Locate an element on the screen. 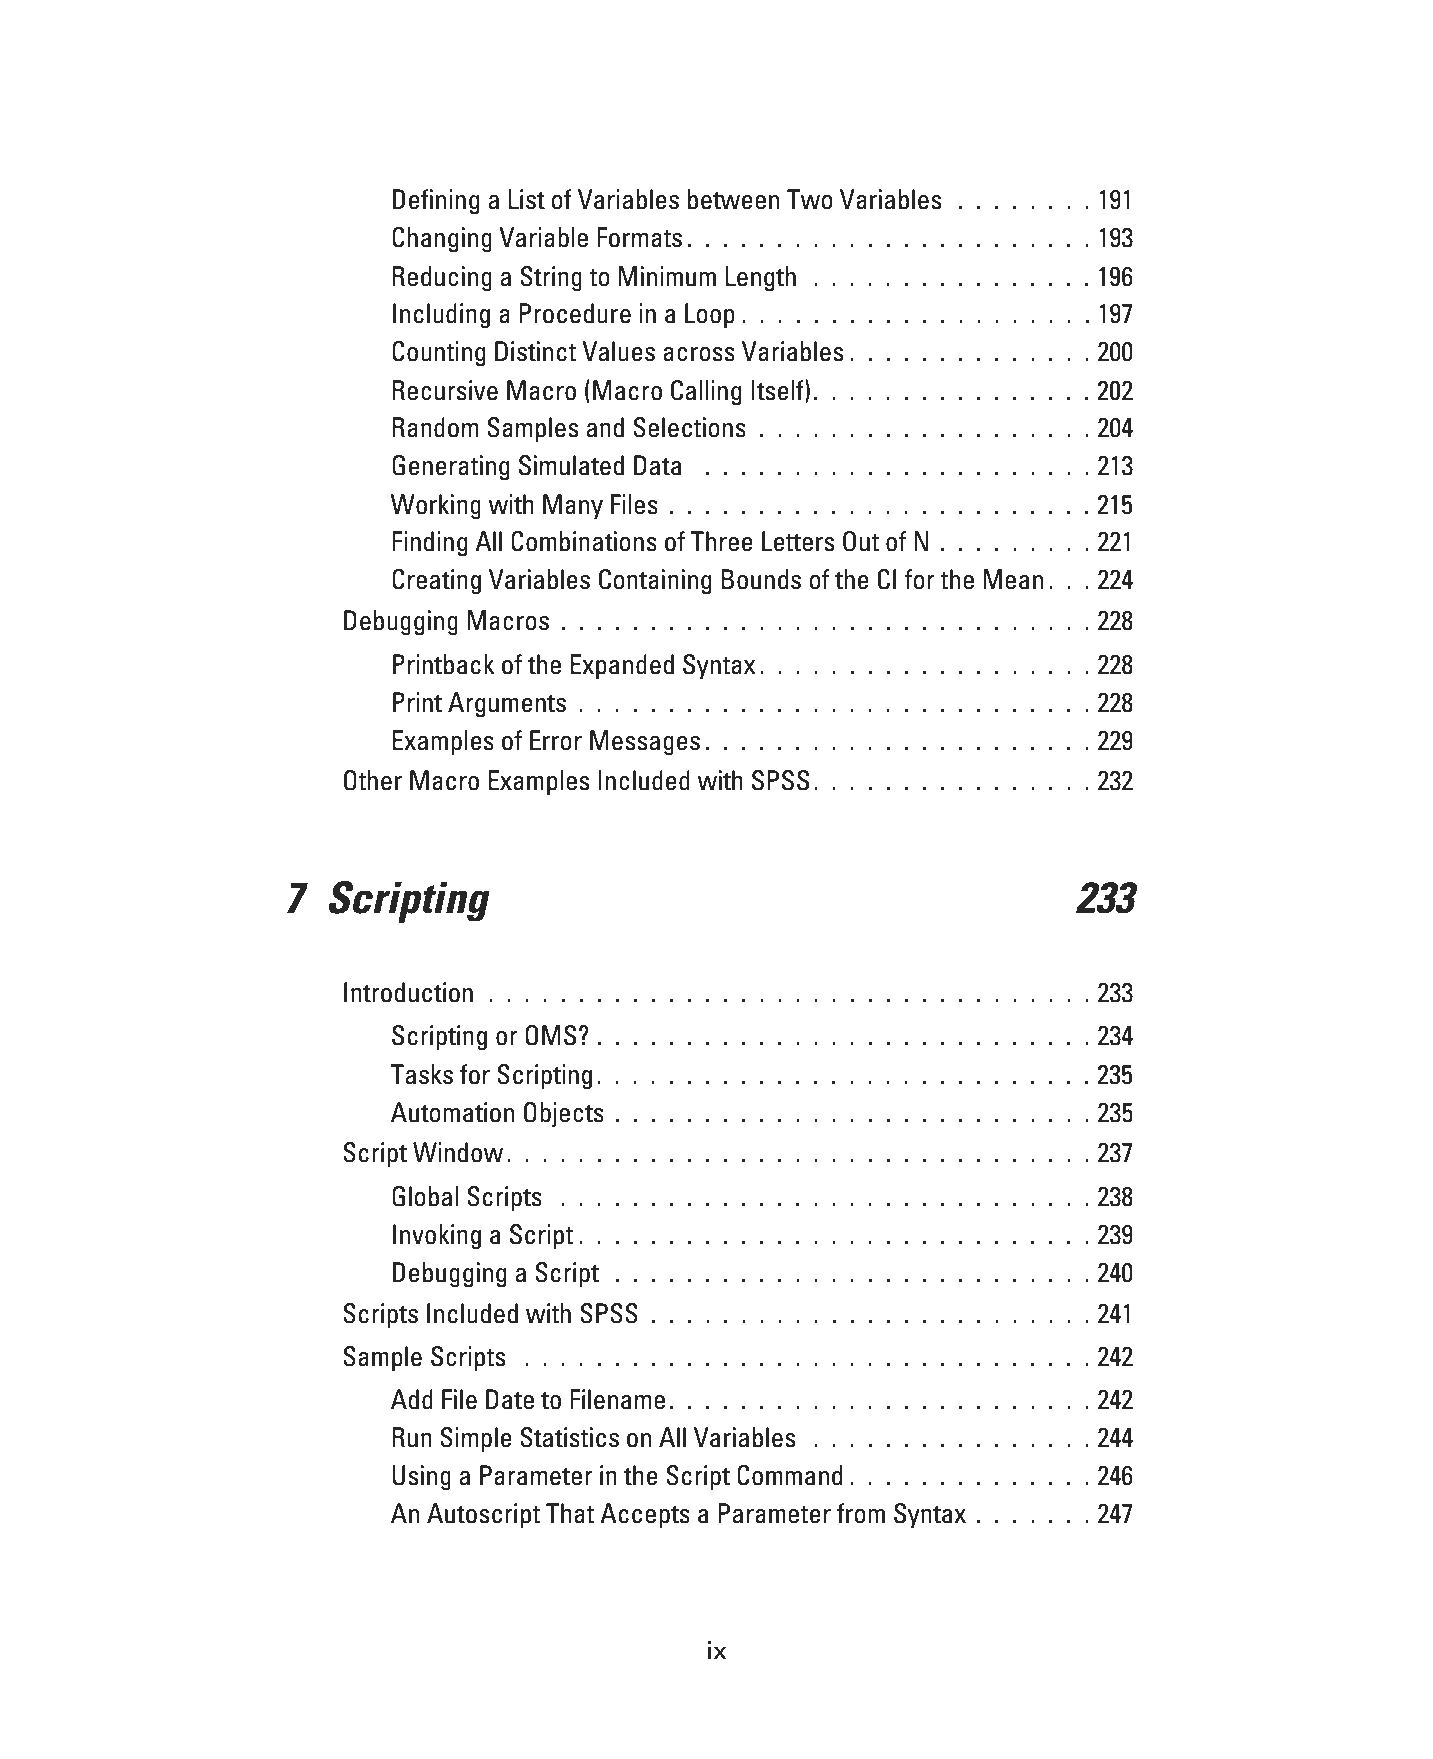 This screenshot has width=1433, height=1759. Accepts is located at coordinates (645, 1515).
